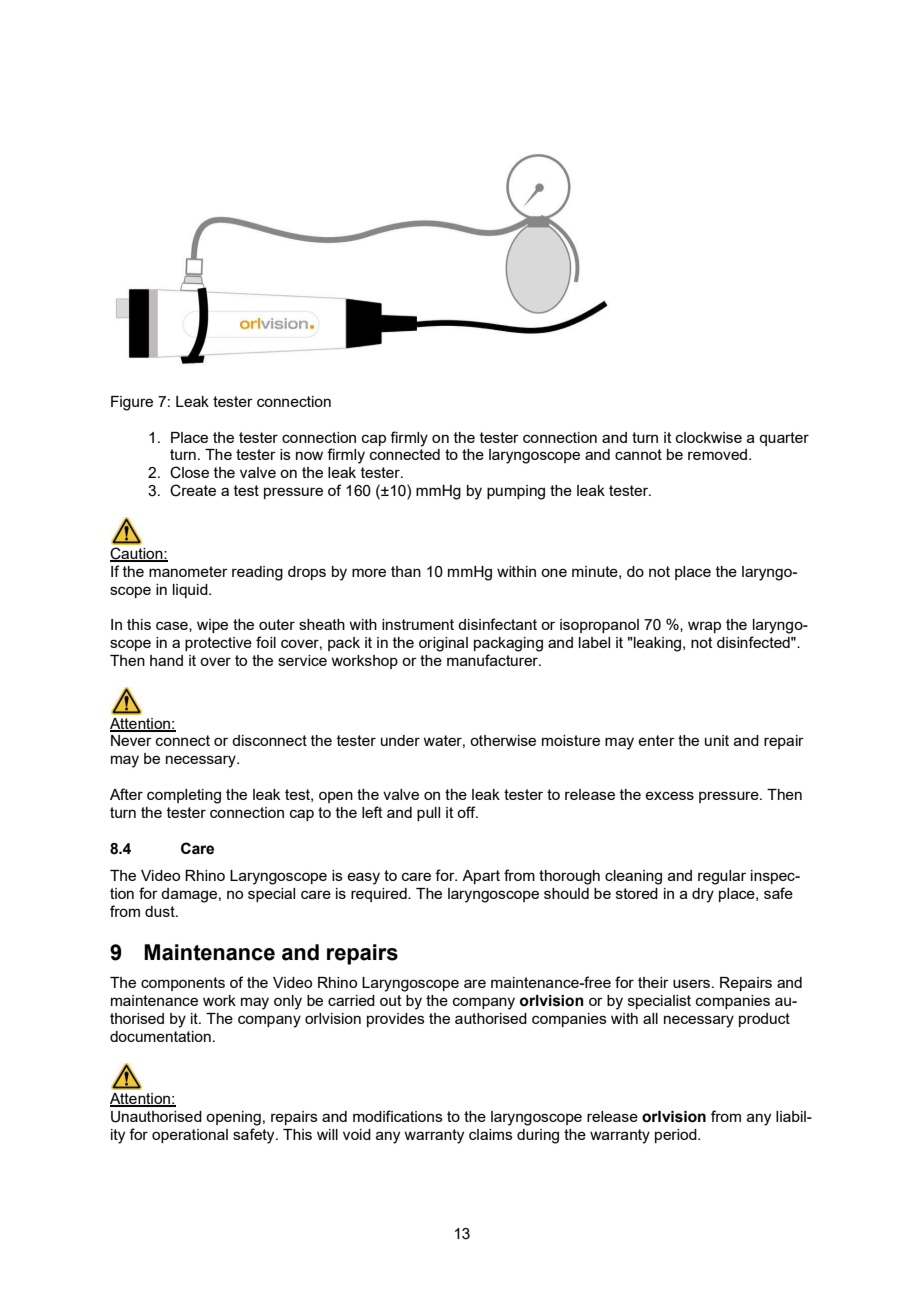  I want to click on instrument, so click(418, 624).
